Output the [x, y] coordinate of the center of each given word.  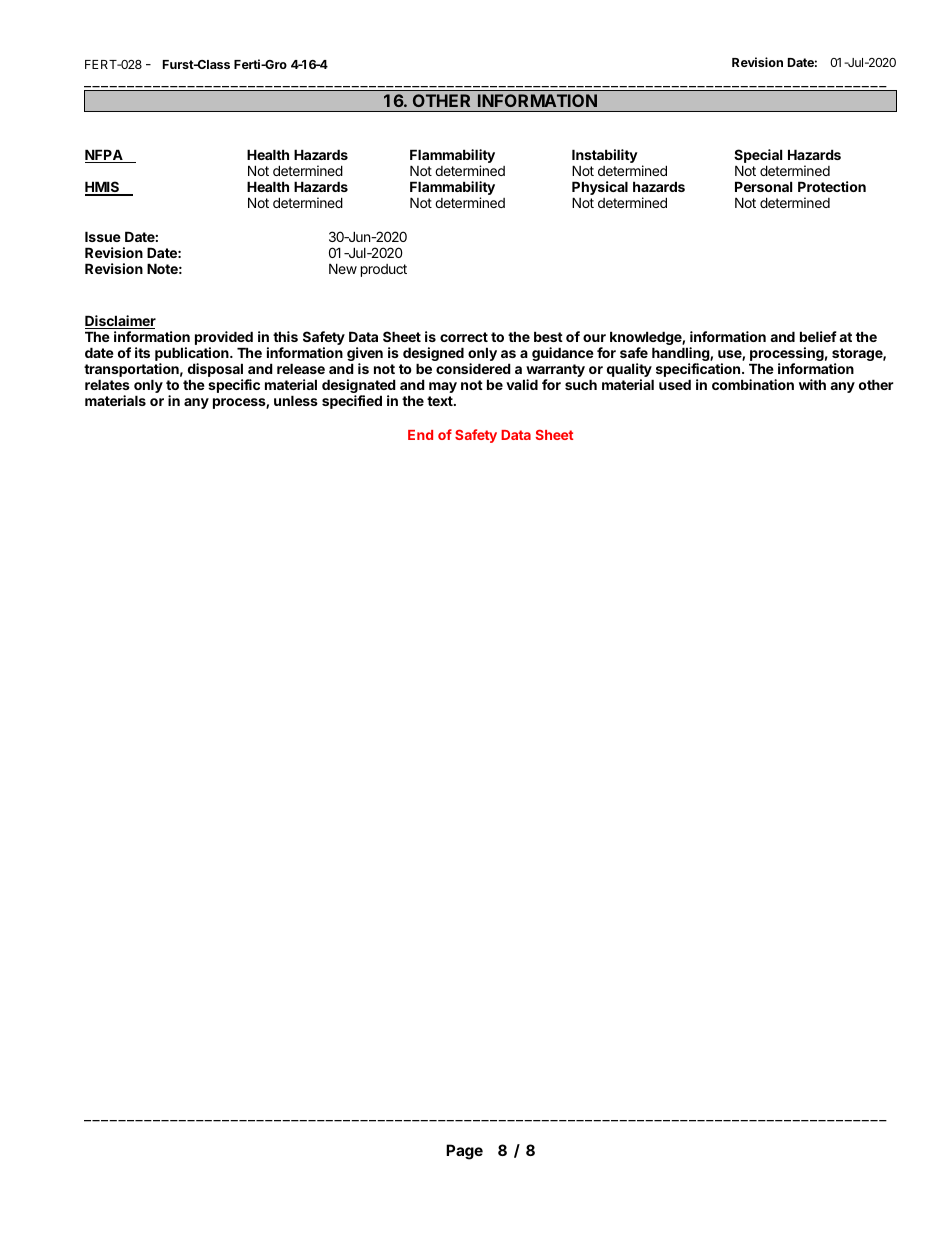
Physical [600, 189]
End [420, 435]
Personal [763, 186]
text [441, 401]
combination [753, 384]
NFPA [105, 156]
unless [296, 400]
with [812, 384]
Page [464, 1152]
